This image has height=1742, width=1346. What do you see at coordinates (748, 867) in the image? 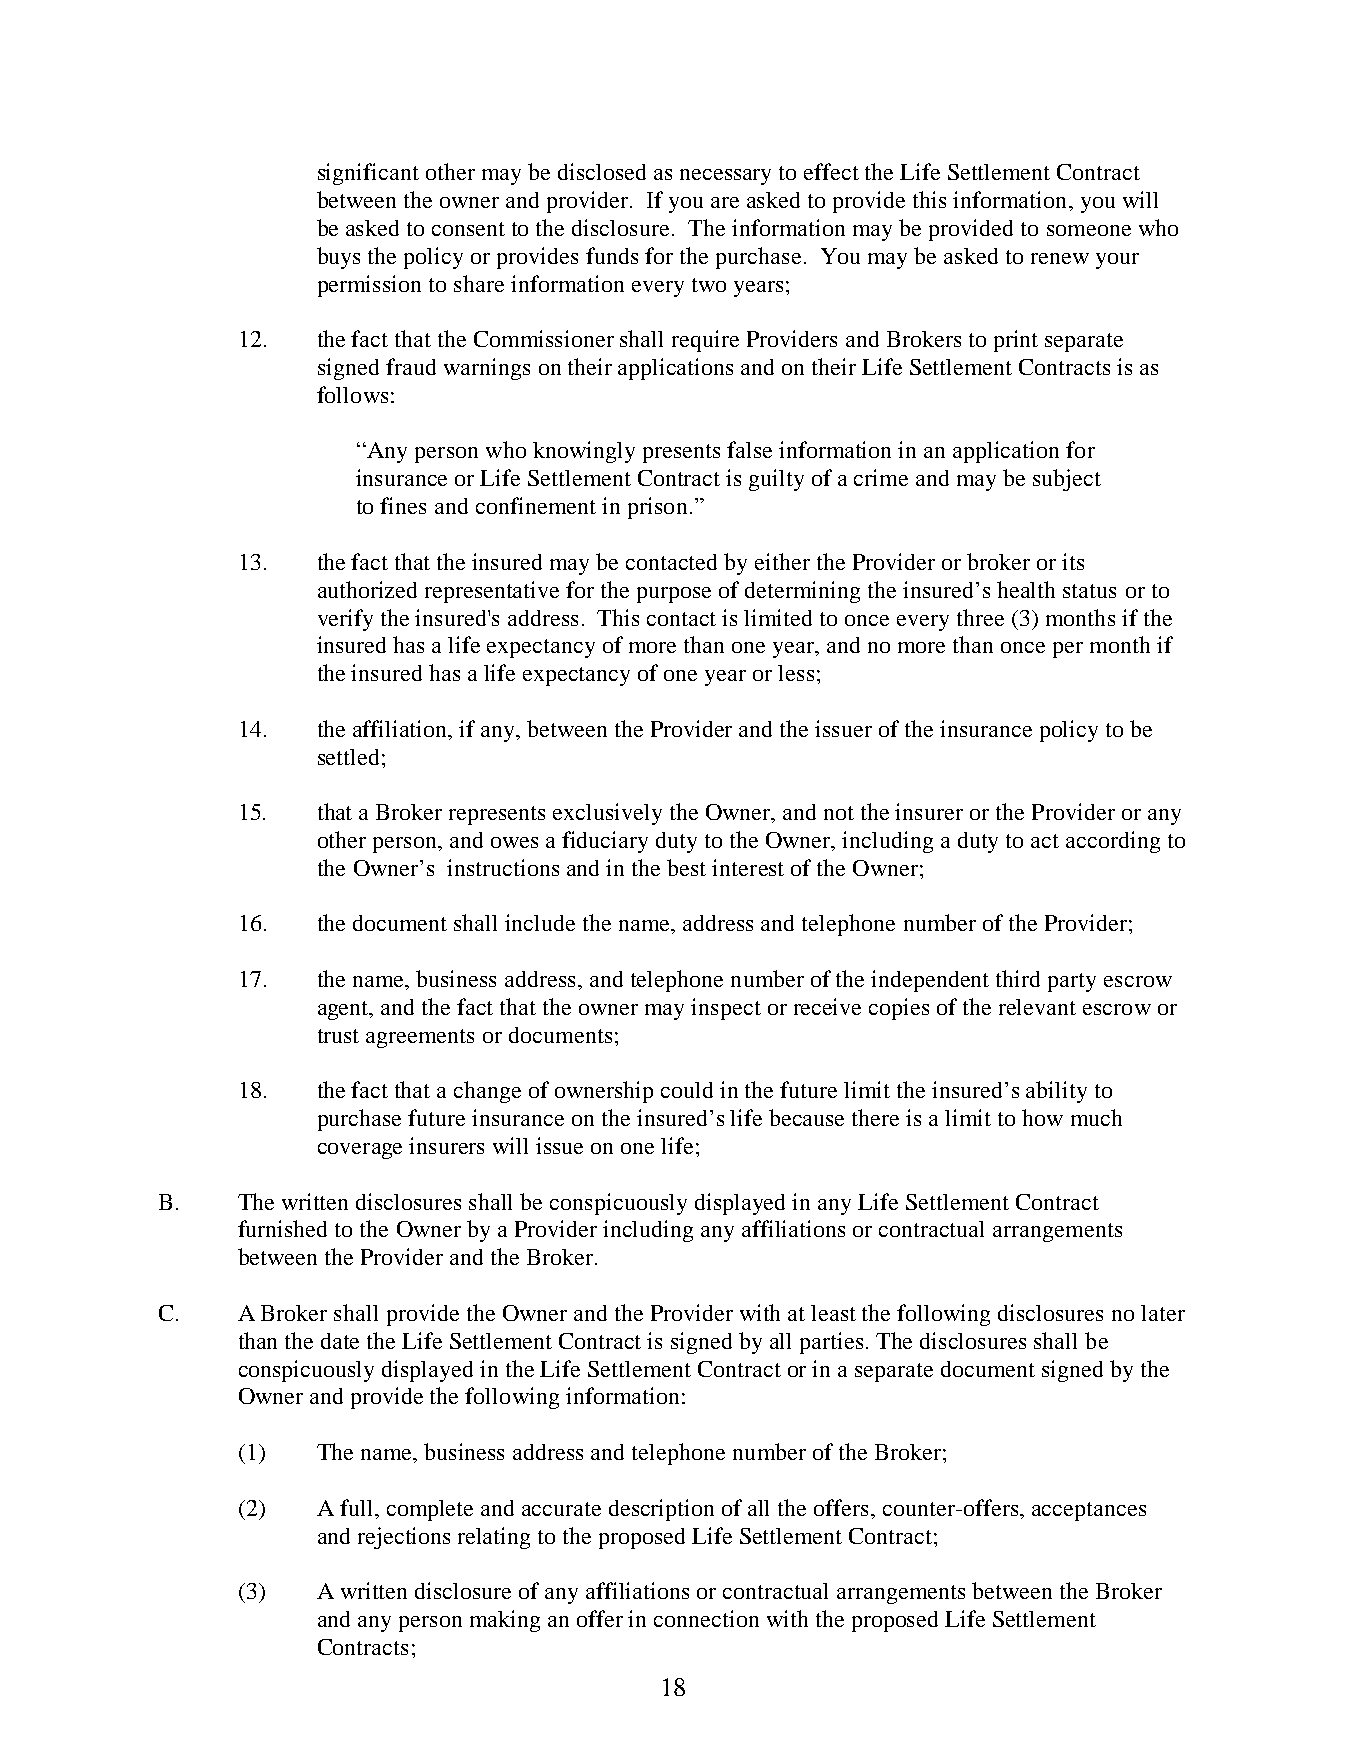
I see `interest` at bounding box center [748, 867].
